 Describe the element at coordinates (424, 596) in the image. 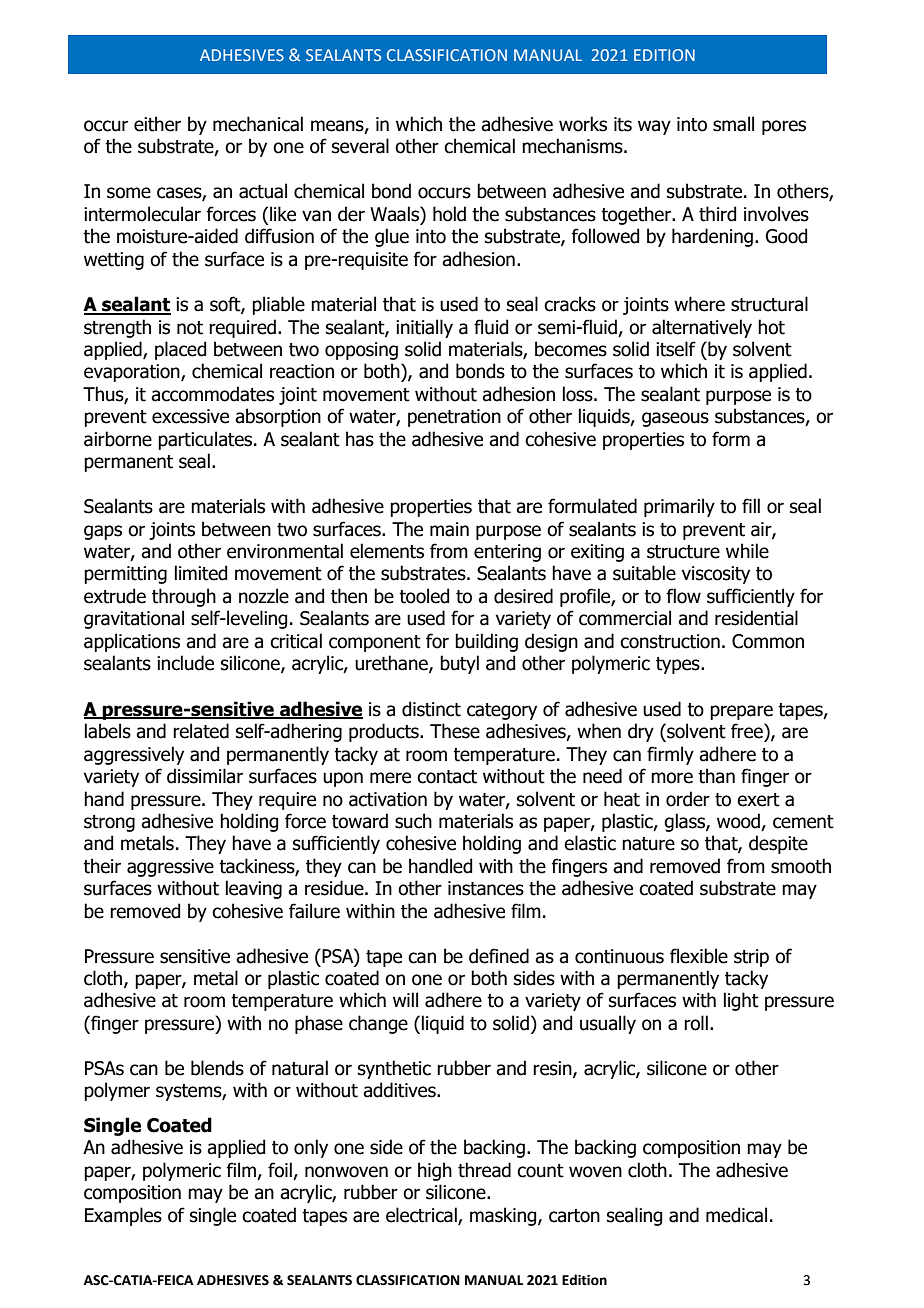

I see `tooled` at that location.
